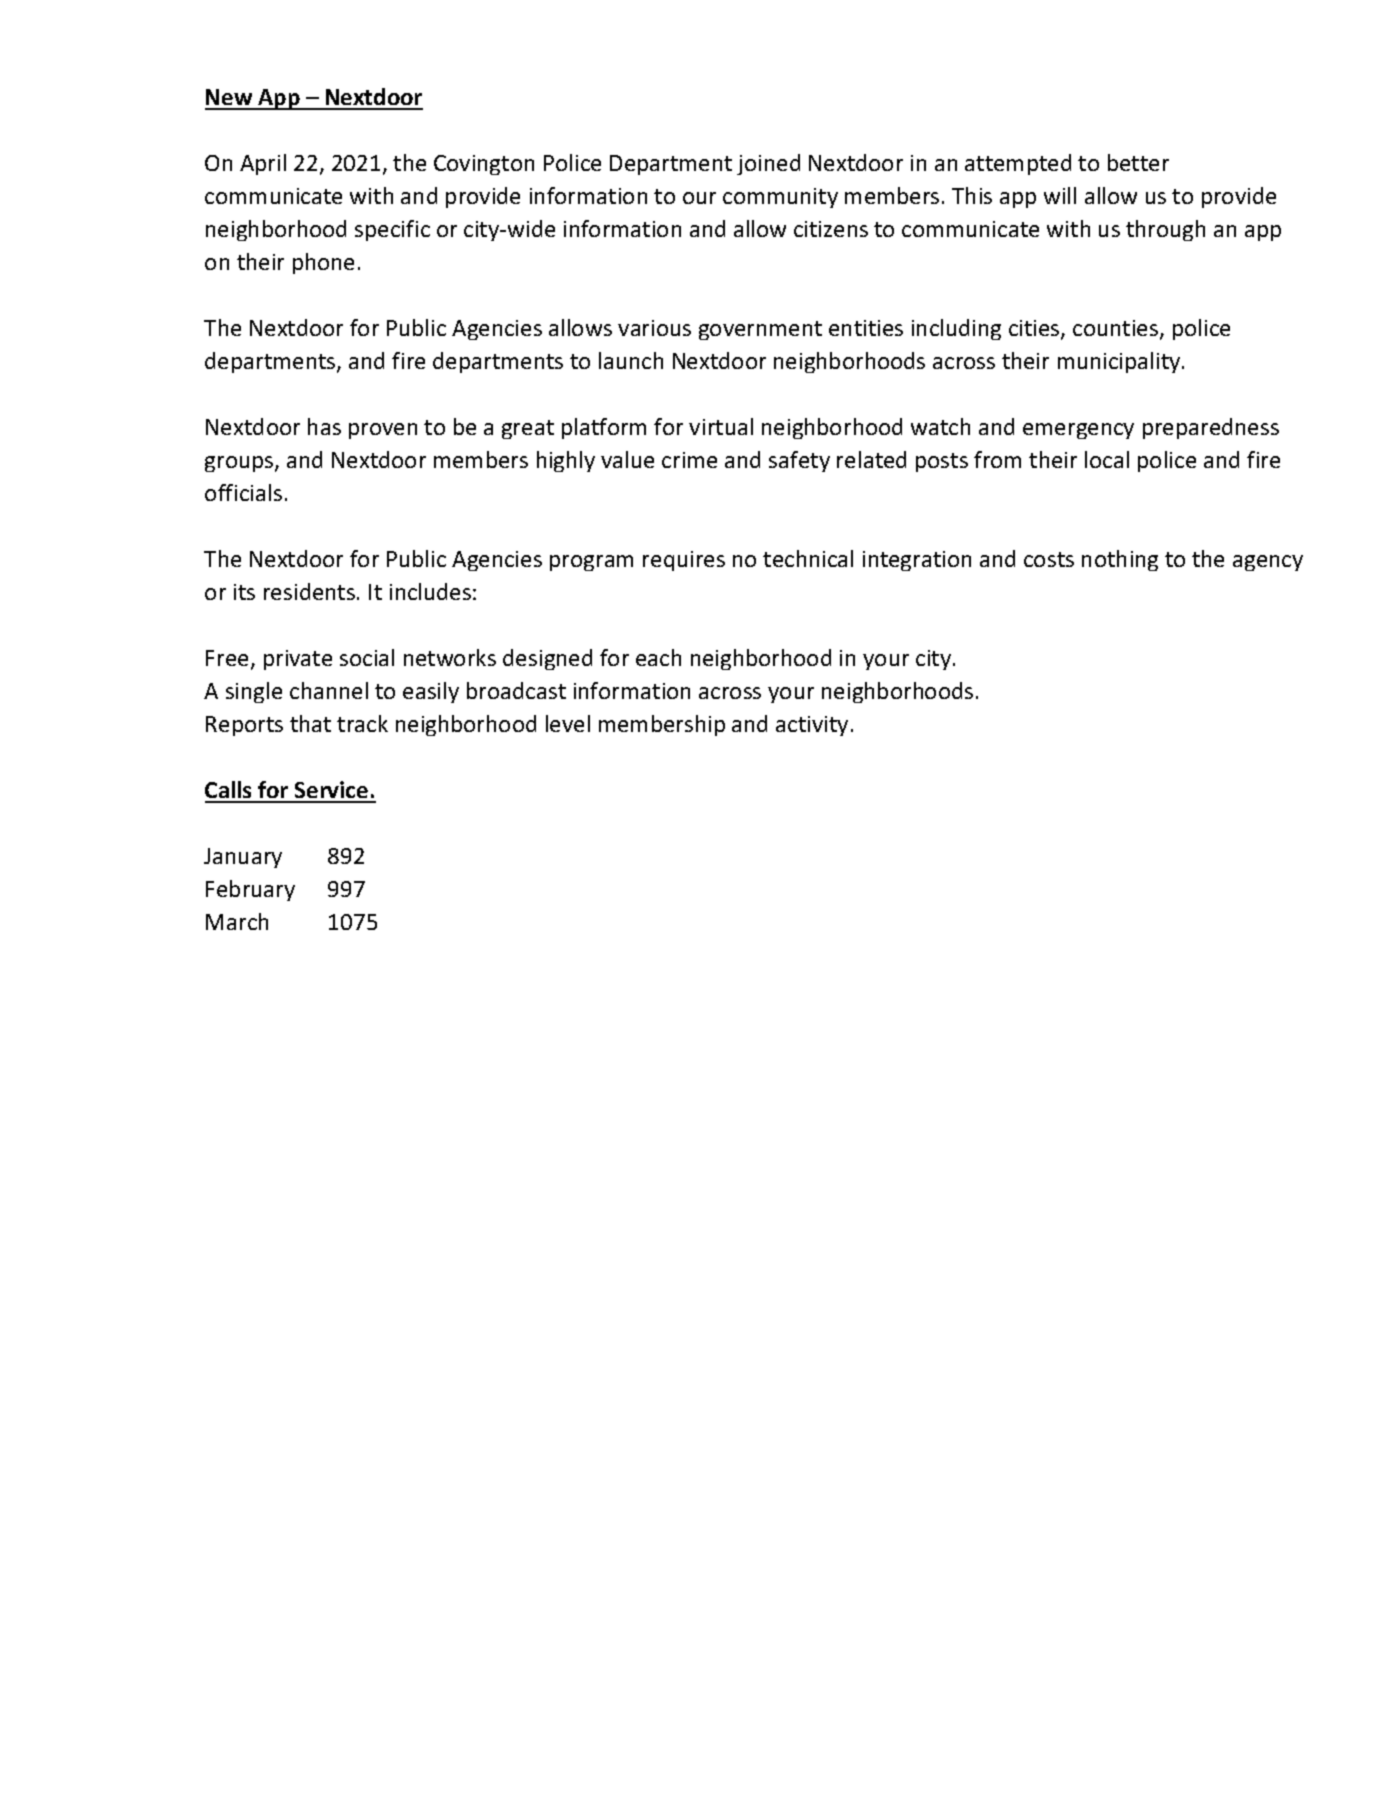 The width and height of the image is (1393, 1803). Describe the element at coordinates (1120, 560) in the image. I see `nothing` at that location.
